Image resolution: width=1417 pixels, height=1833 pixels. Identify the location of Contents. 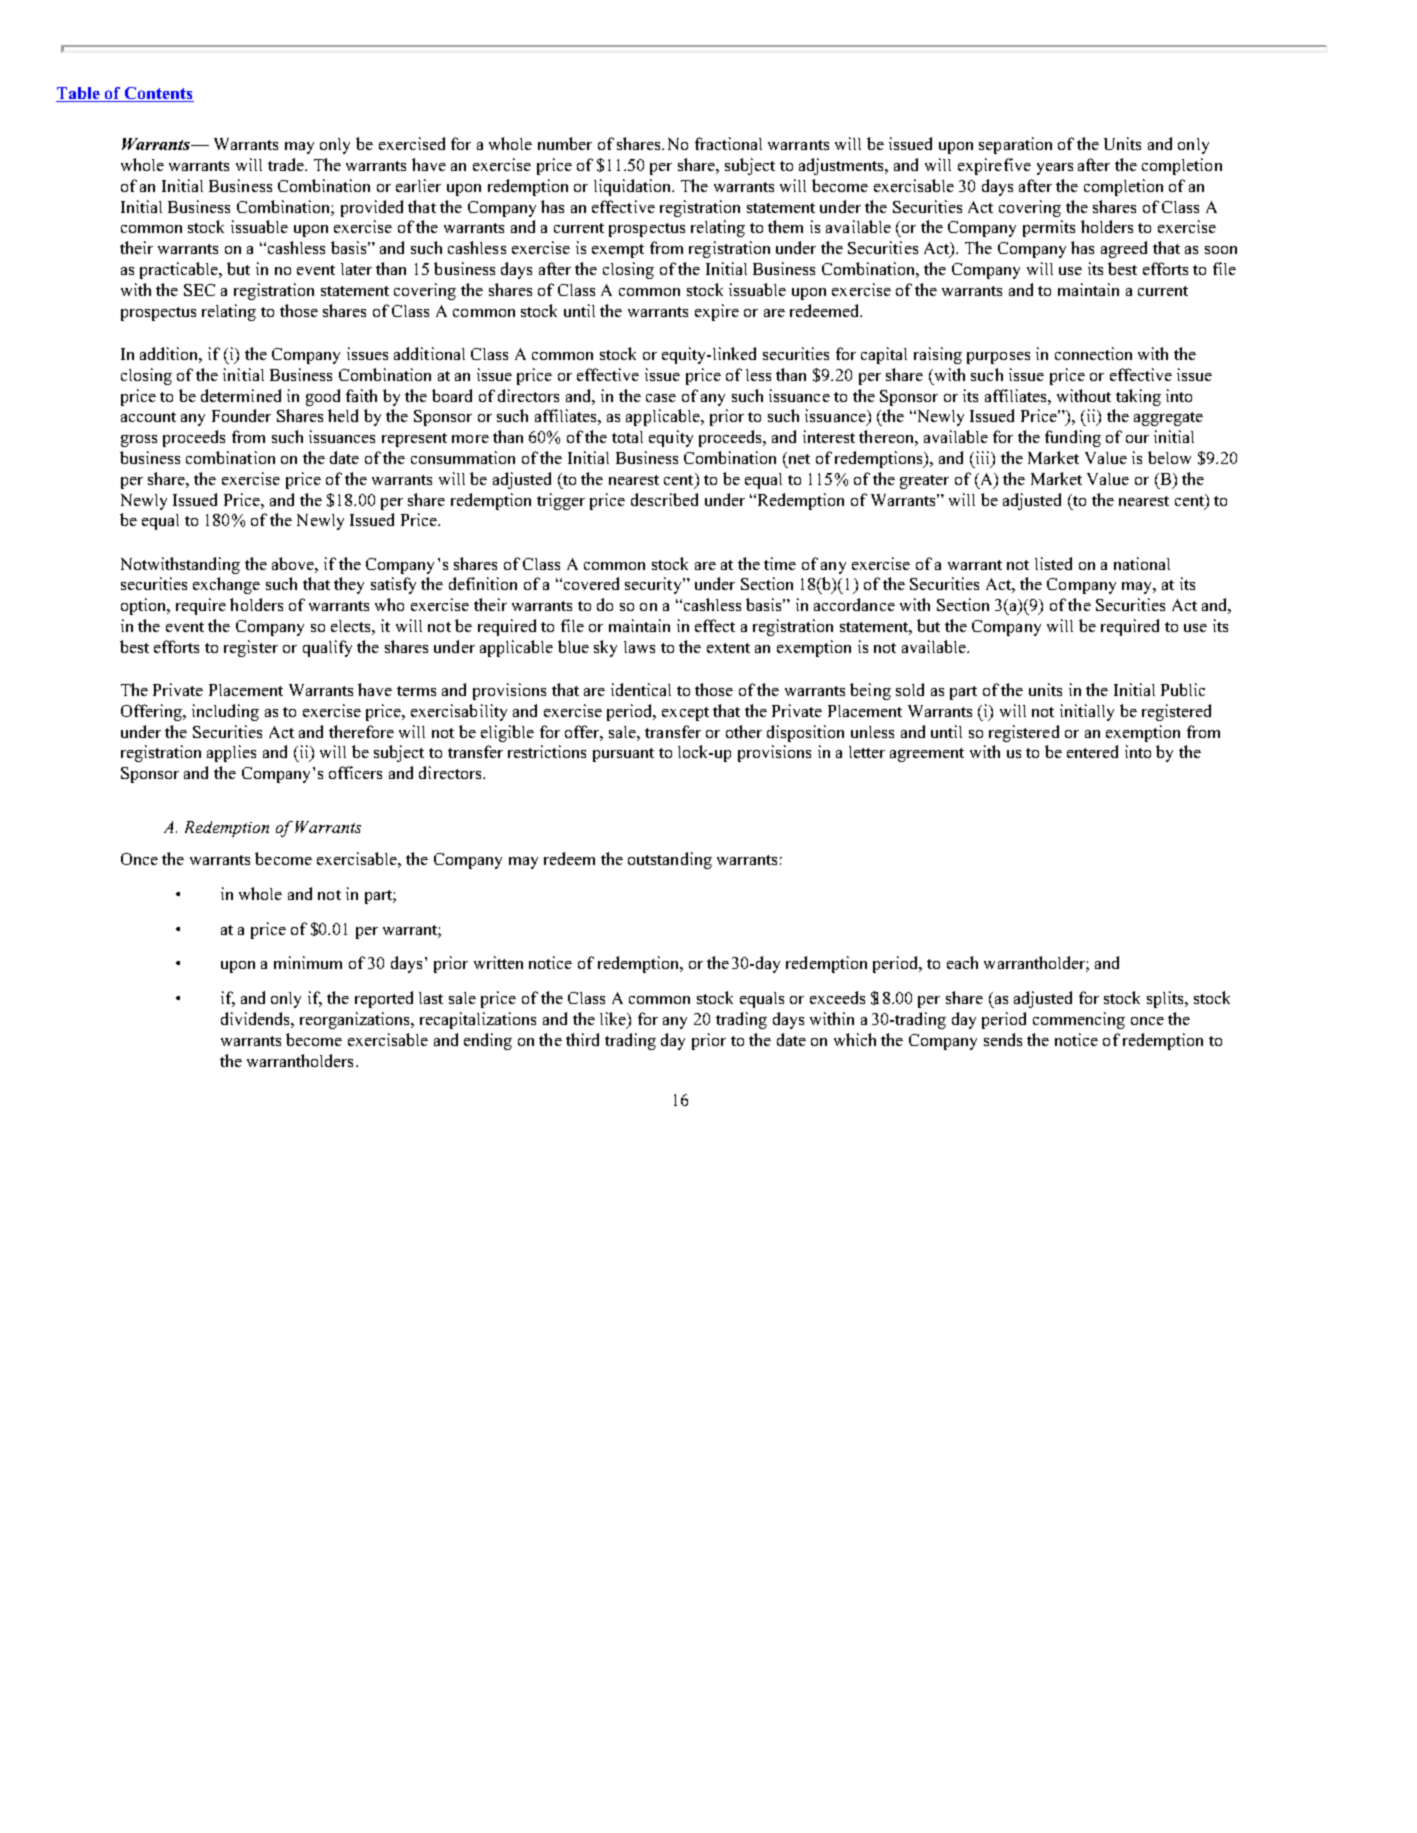
(158, 94).
